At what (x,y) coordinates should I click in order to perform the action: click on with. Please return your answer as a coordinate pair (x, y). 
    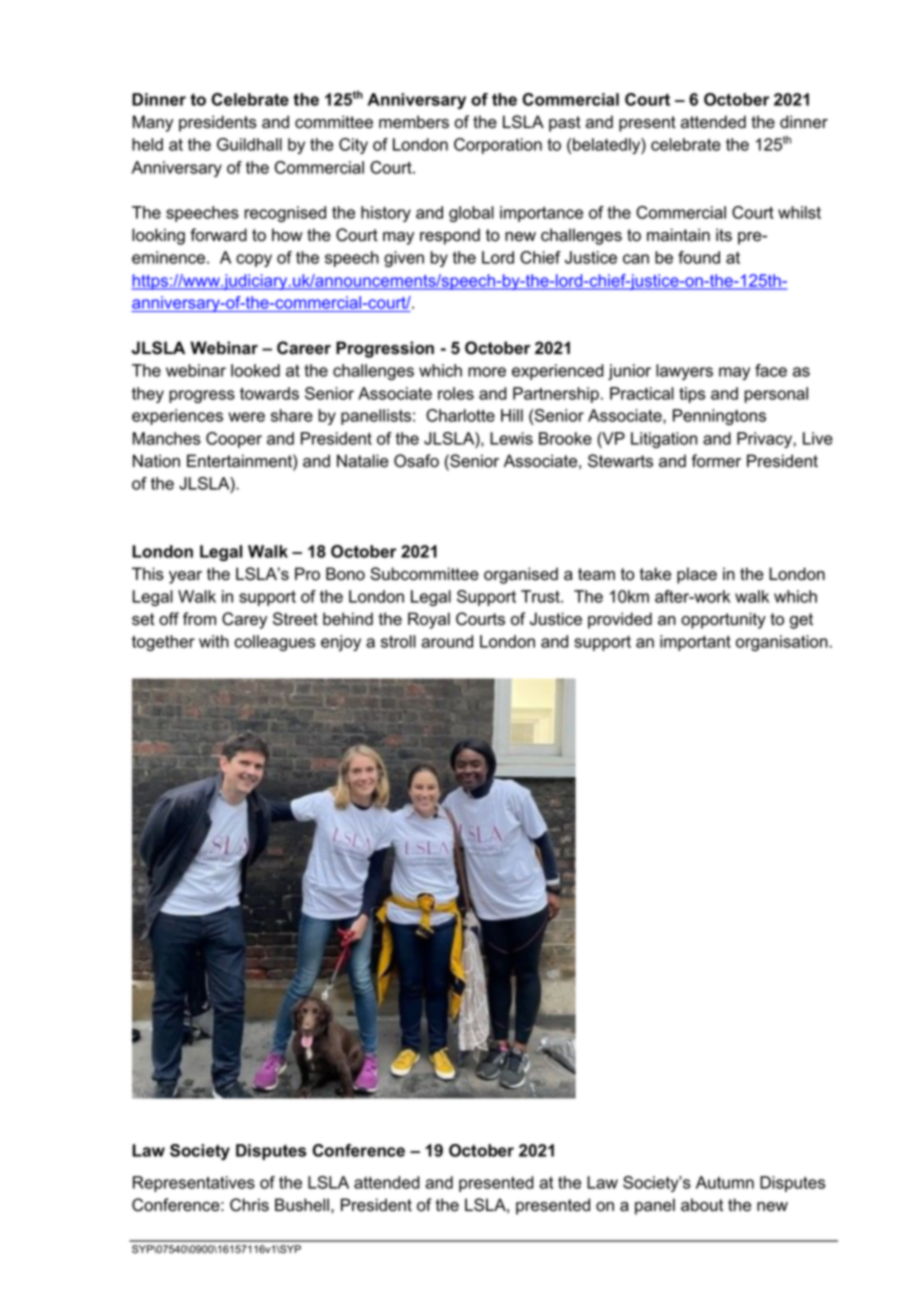
    Looking at the image, I should click on (214, 641).
